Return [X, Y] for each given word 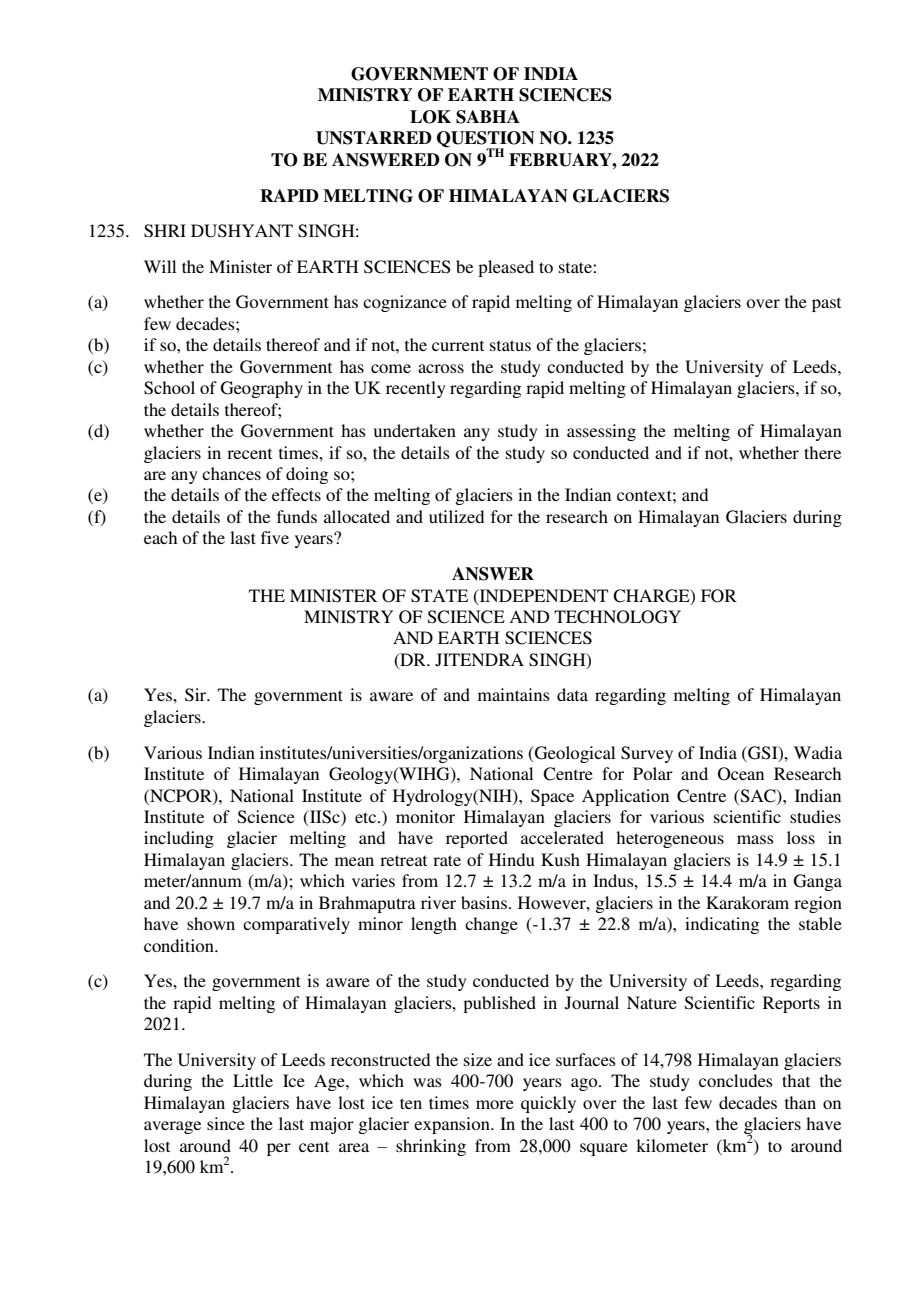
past [826, 304]
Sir [197, 695]
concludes [736, 1080]
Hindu [512, 859]
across [441, 368]
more [495, 1104]
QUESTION [486, 140]
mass [755, 839]
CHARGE [652, 596]
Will [160, 266]
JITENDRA [479, 660]
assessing [601, 432]
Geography [262, 389]
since [226, 1123]
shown [211, 923]
